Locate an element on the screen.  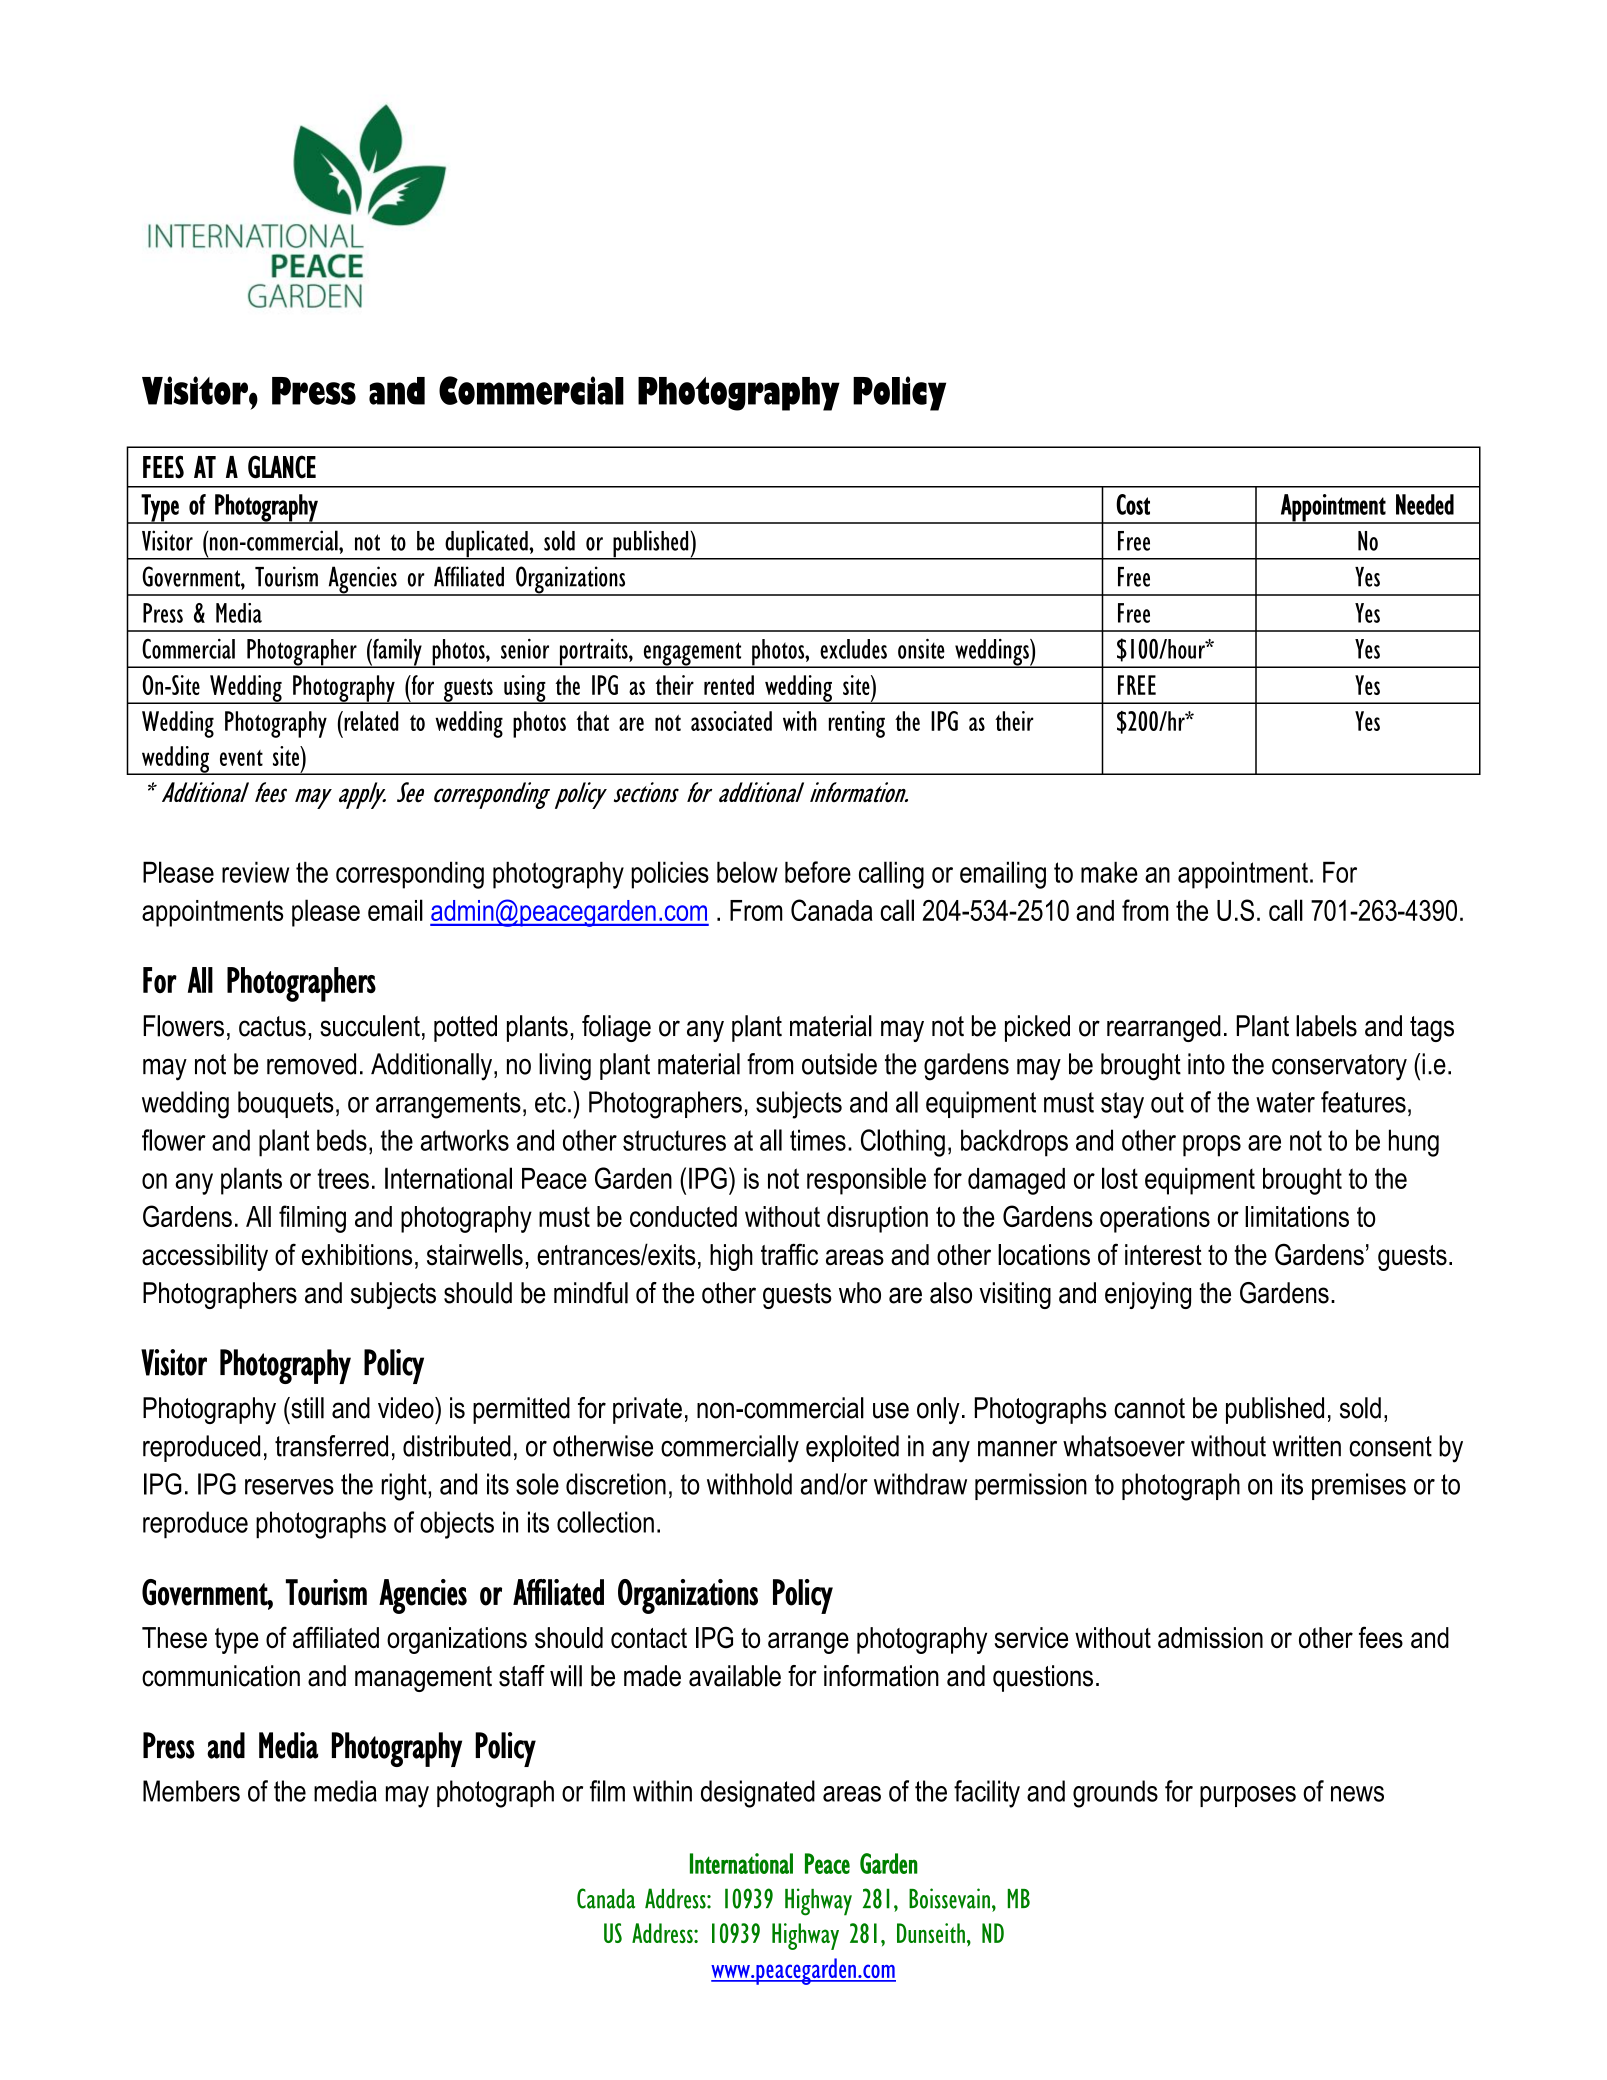
before is located at coordinates (818, 872).
